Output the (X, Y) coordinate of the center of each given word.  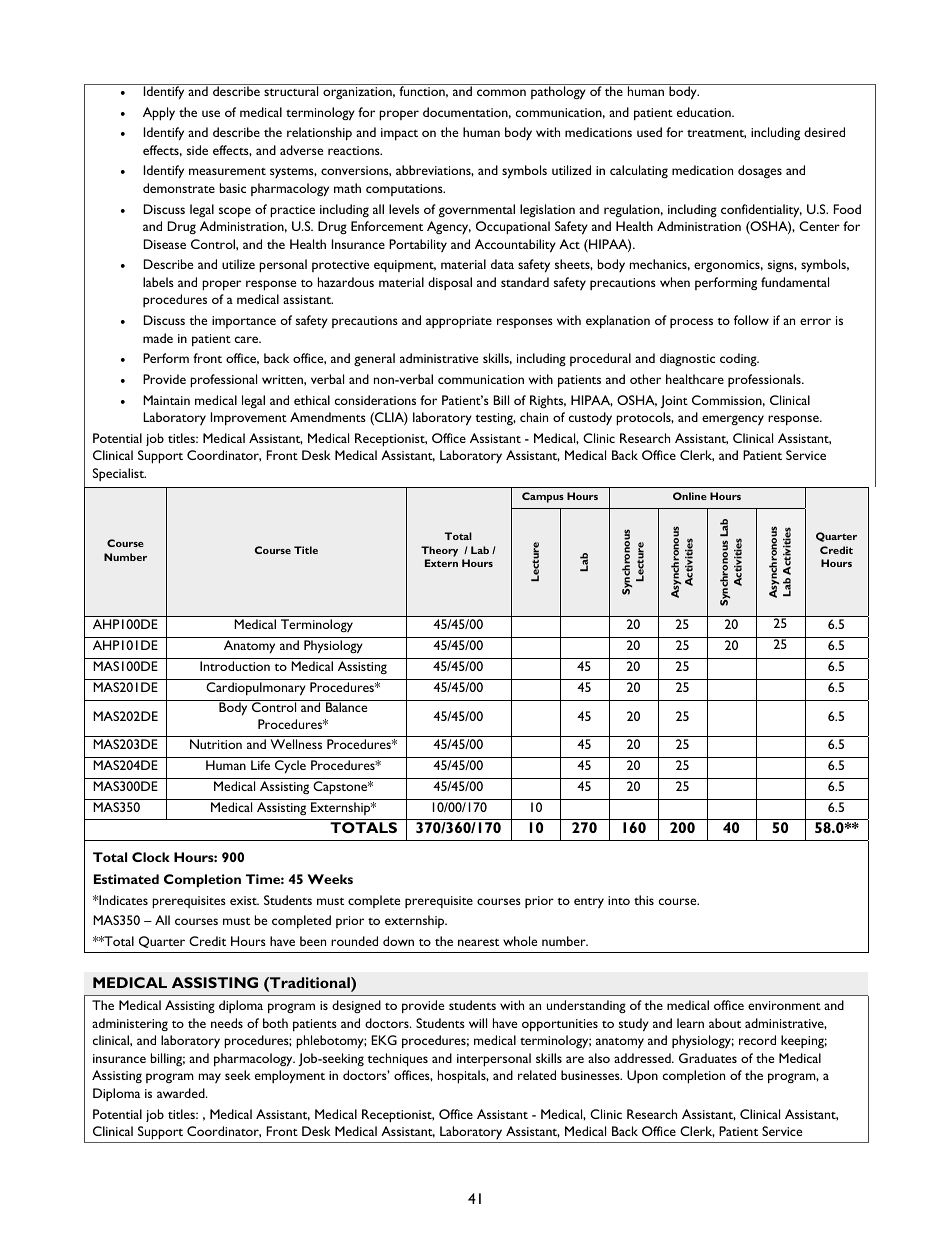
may (210, 1078)
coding (739, 359)
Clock (151, 857)
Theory (439, 551)
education (705, 112)
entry (589, 903)
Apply (159, 114)
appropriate (459, 322)
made (158, 338)
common (501, 92)
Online (690, 496)
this (644, 900)
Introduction (235, 666)
